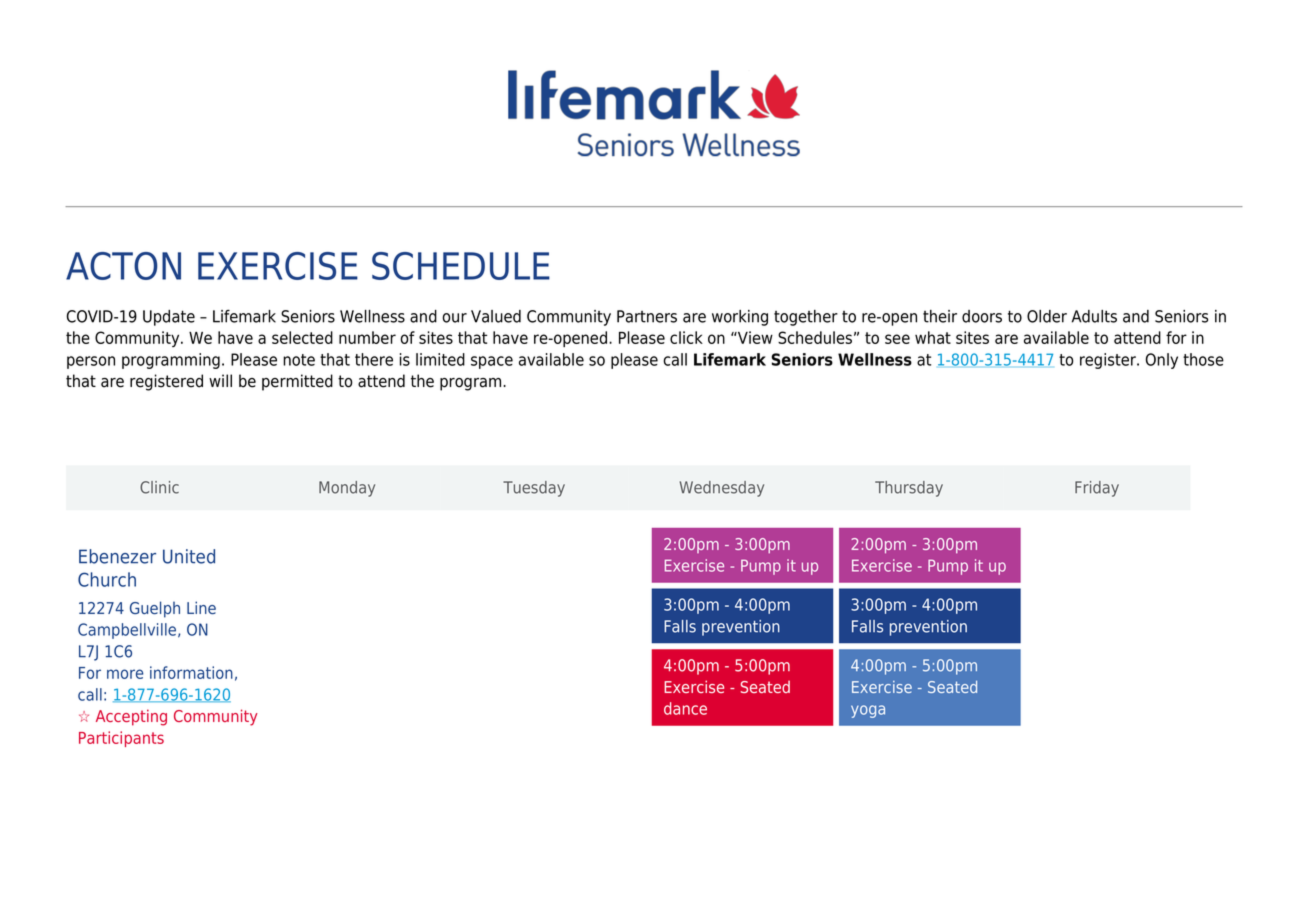 This image has width=1308, height=924. Describe the element at coordinates (868, 711) in the image. I see `yoga` at that location.
